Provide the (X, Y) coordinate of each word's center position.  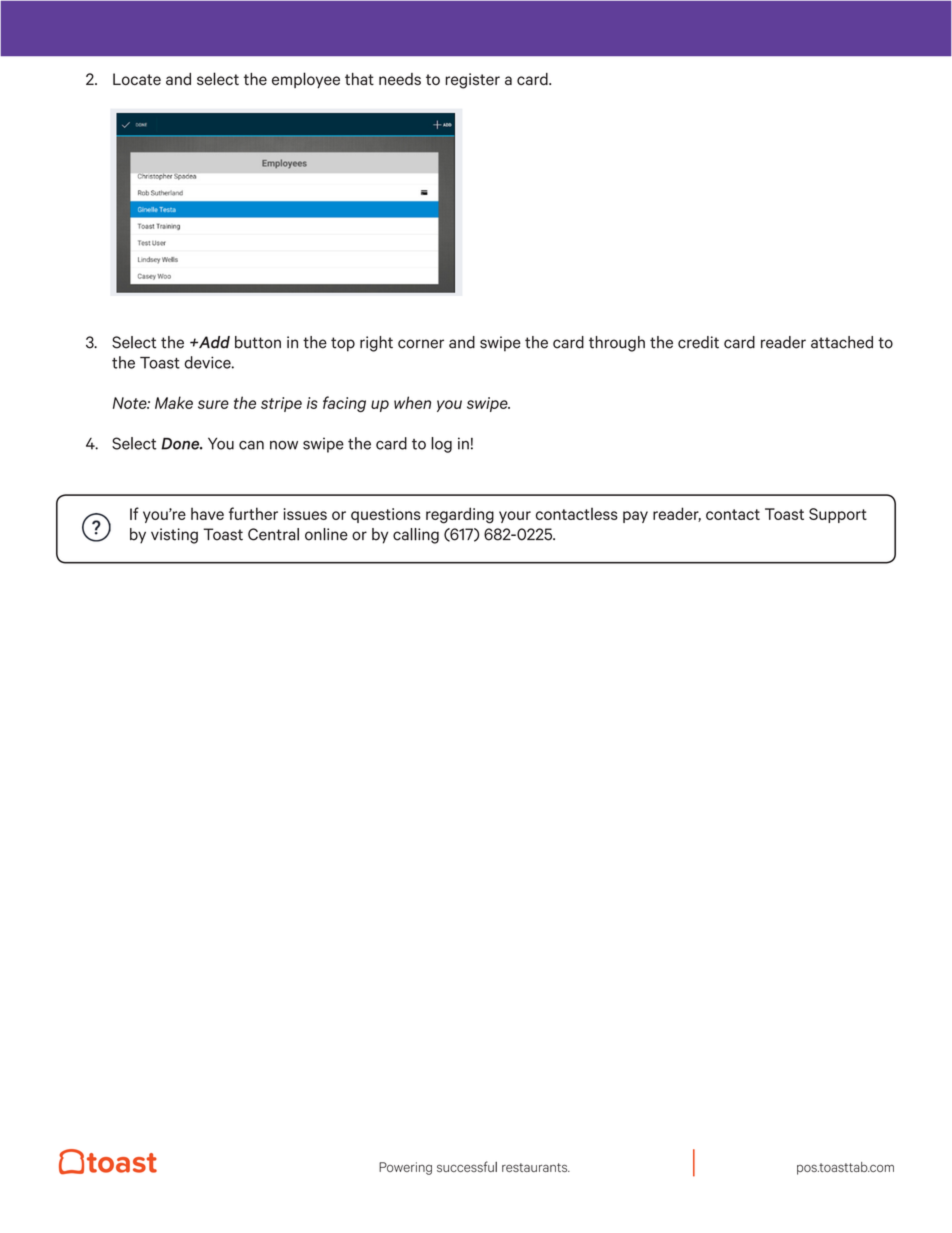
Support (838, 515)
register (472, 81)
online (326, 534)
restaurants (536, 1167)
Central (273, 534)
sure (213, 404)
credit (698, 342)
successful (467, 1166)
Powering (405, 1168)
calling (416, 536)
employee (306, 80)
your (515, 517)
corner (421, 344)
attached (842, 342)
